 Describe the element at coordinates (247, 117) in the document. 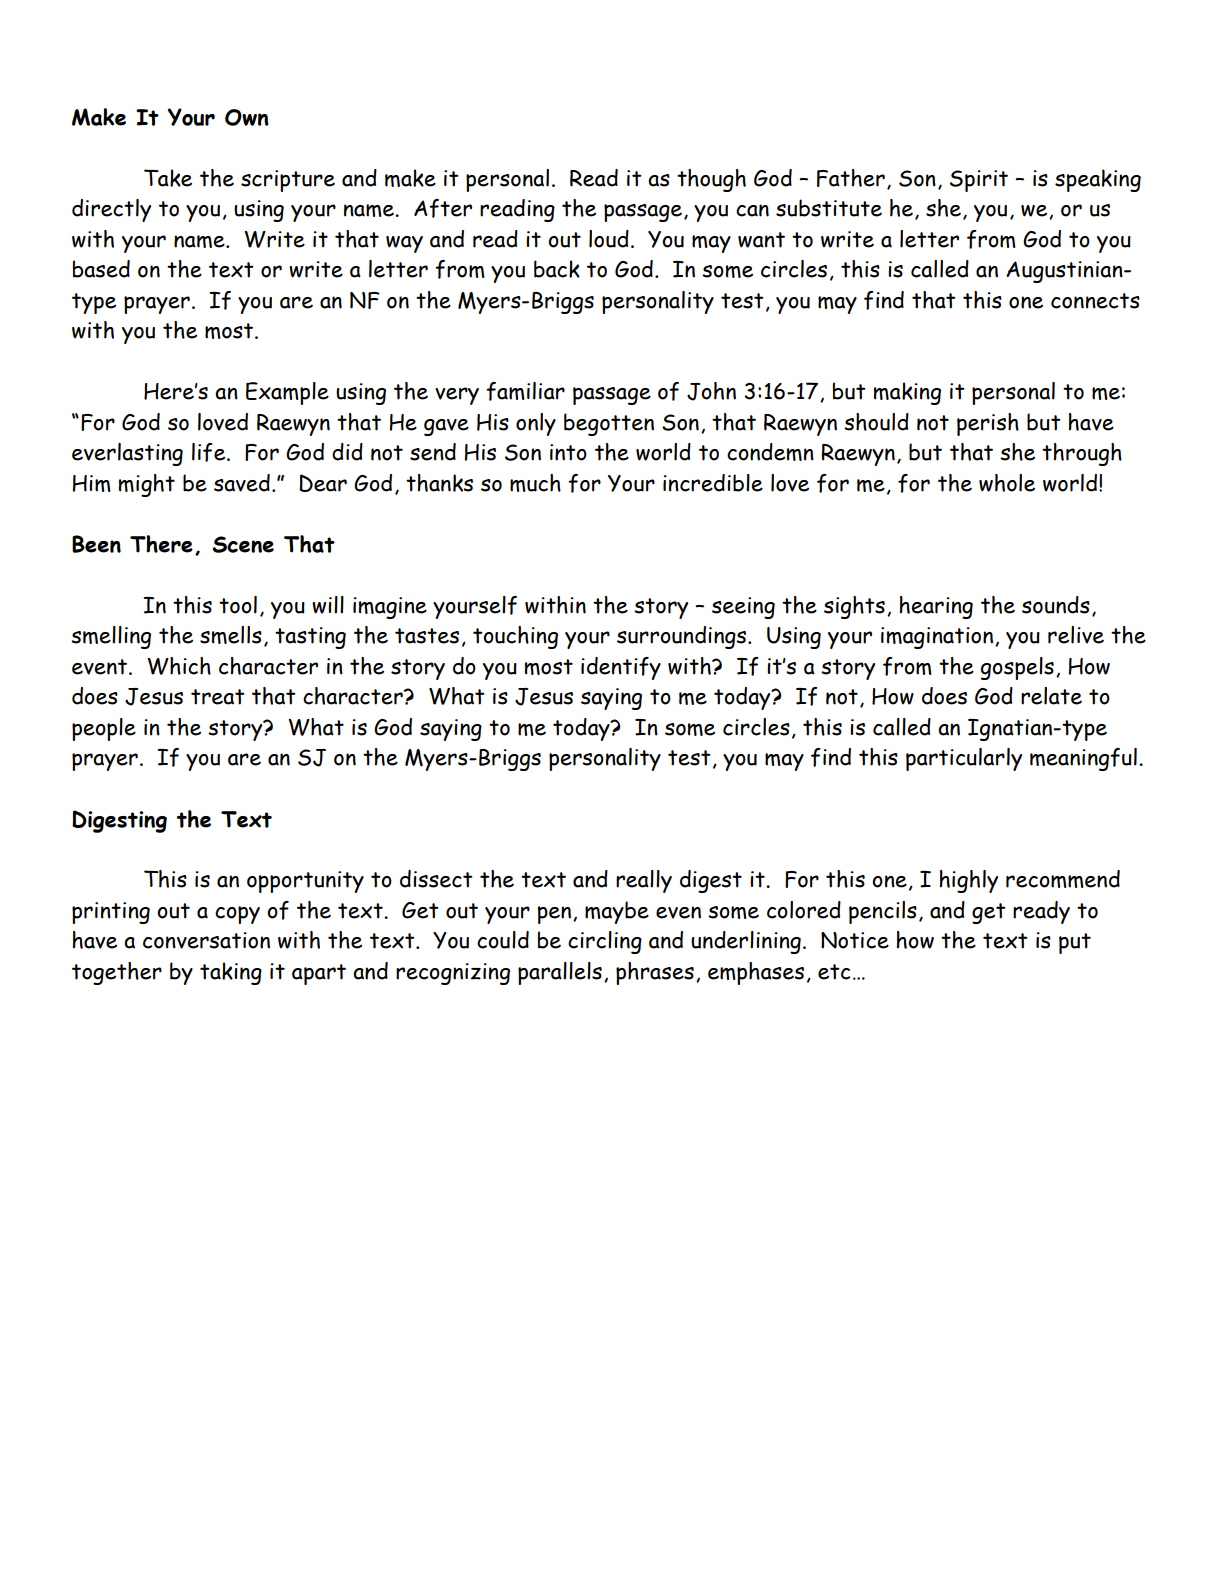

I see `Own` at that location.
